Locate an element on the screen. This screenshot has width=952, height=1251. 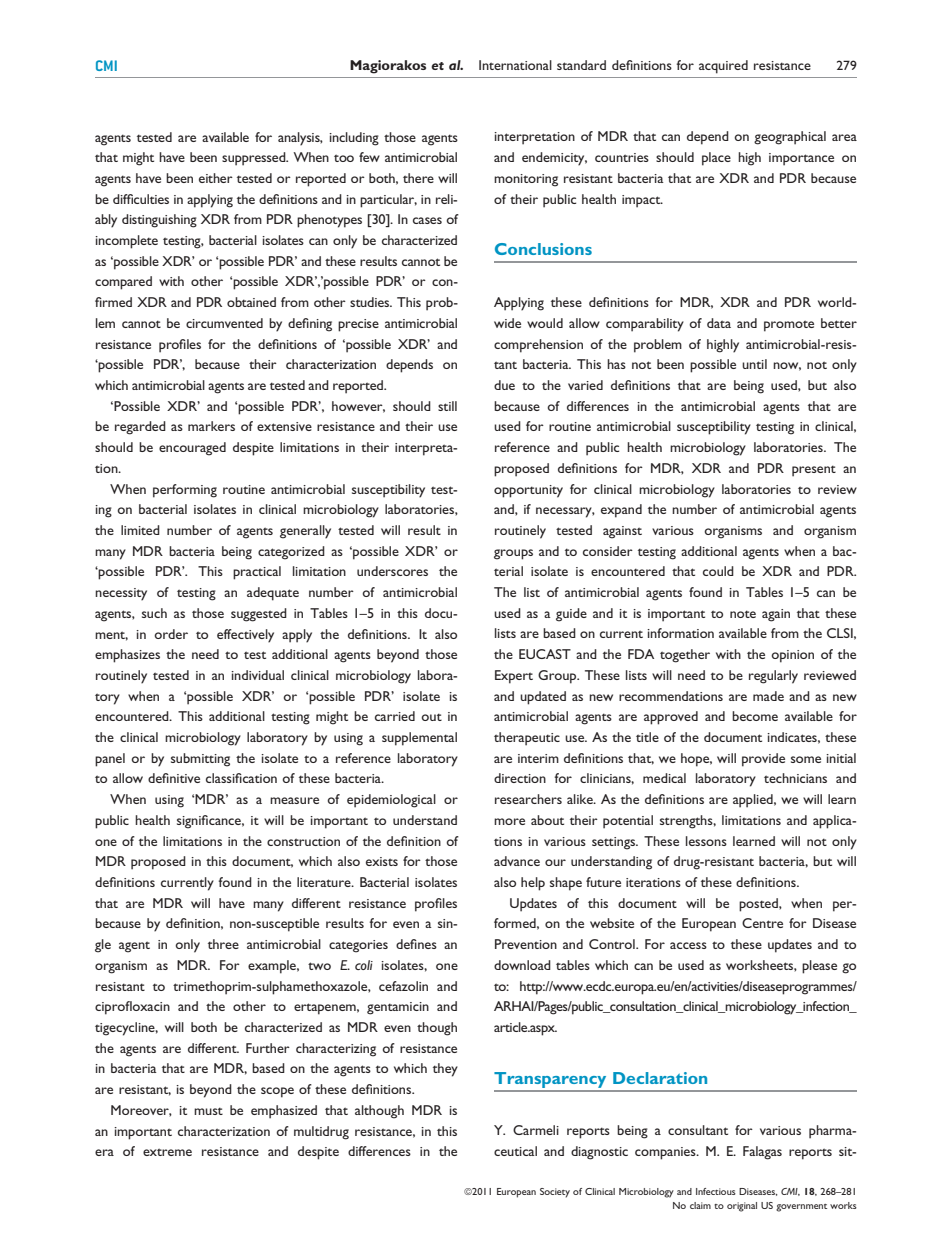
opportunity is located at coordinates (528, 491).
